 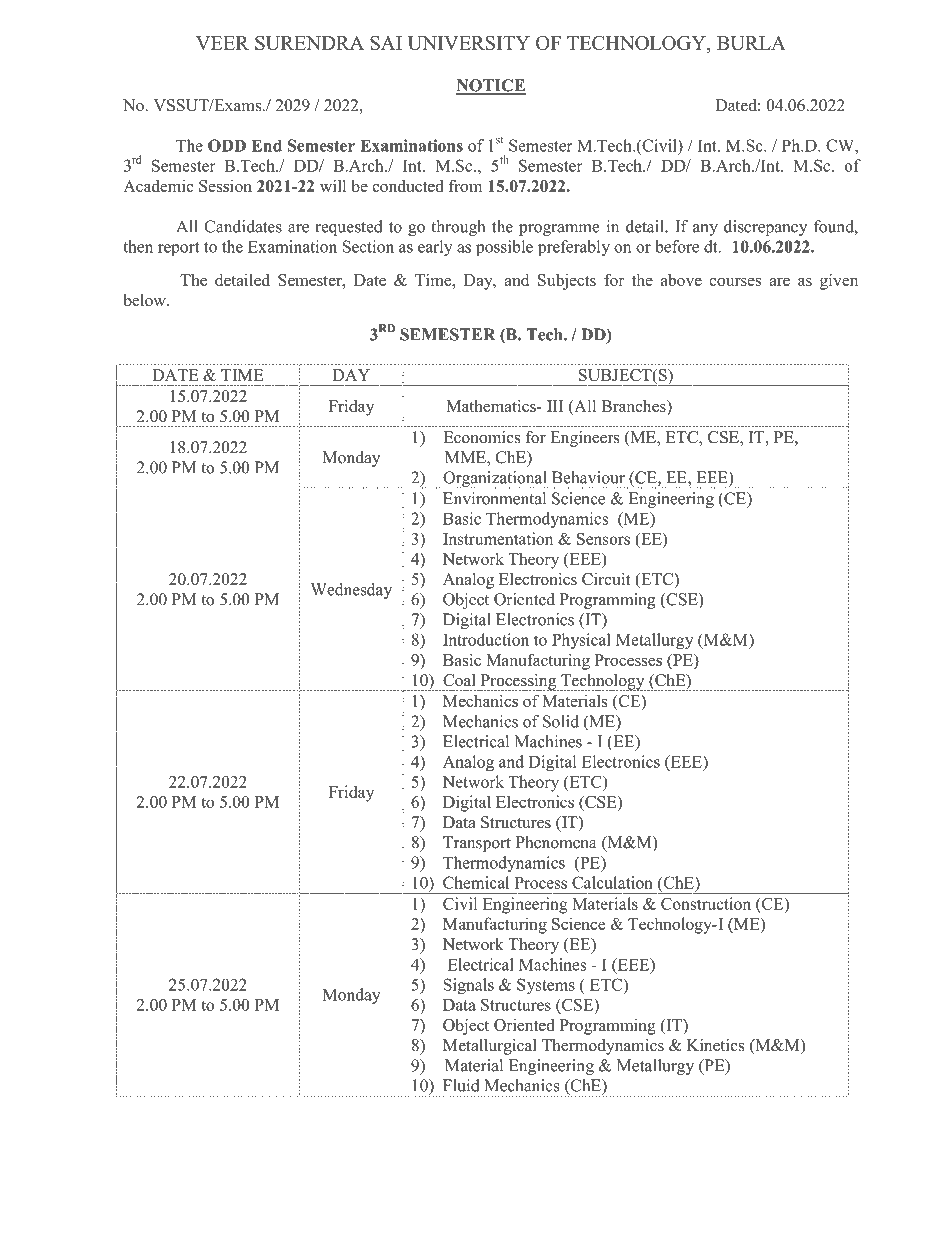 What do you see at coordinates (715, 1045) in the document?
I see `Kinetics` at bounding box center [715, 1045].
